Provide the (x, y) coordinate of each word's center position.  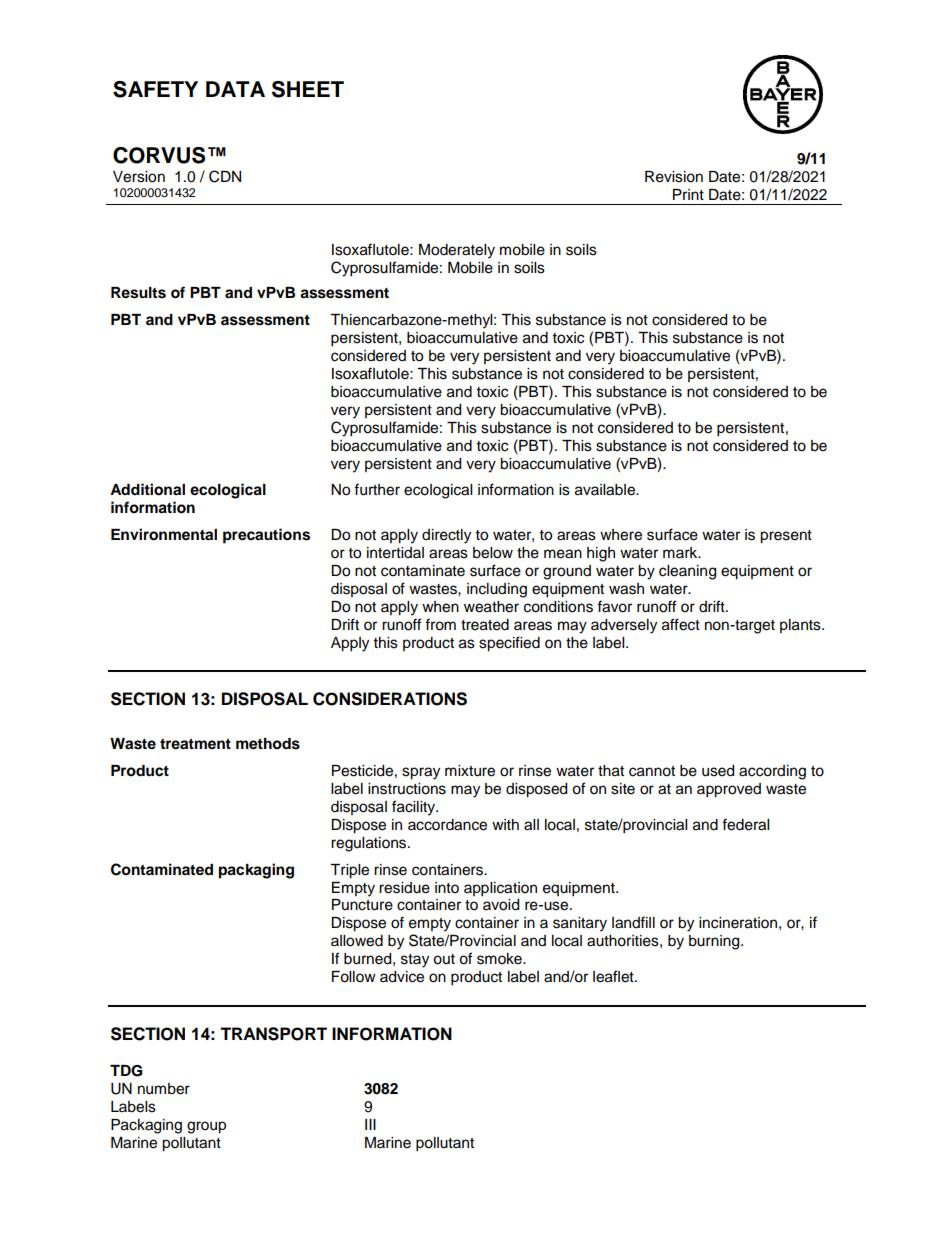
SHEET (308, 89)
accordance (447, 825)
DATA (235, 89)
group (206, 1127)
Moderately (457, 251)
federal (745, 824)
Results (138, 293)
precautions (266, 536)
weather (491, 607)
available (606, 490)
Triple (349, 871)
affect (681, 624)
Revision (674, 177)
